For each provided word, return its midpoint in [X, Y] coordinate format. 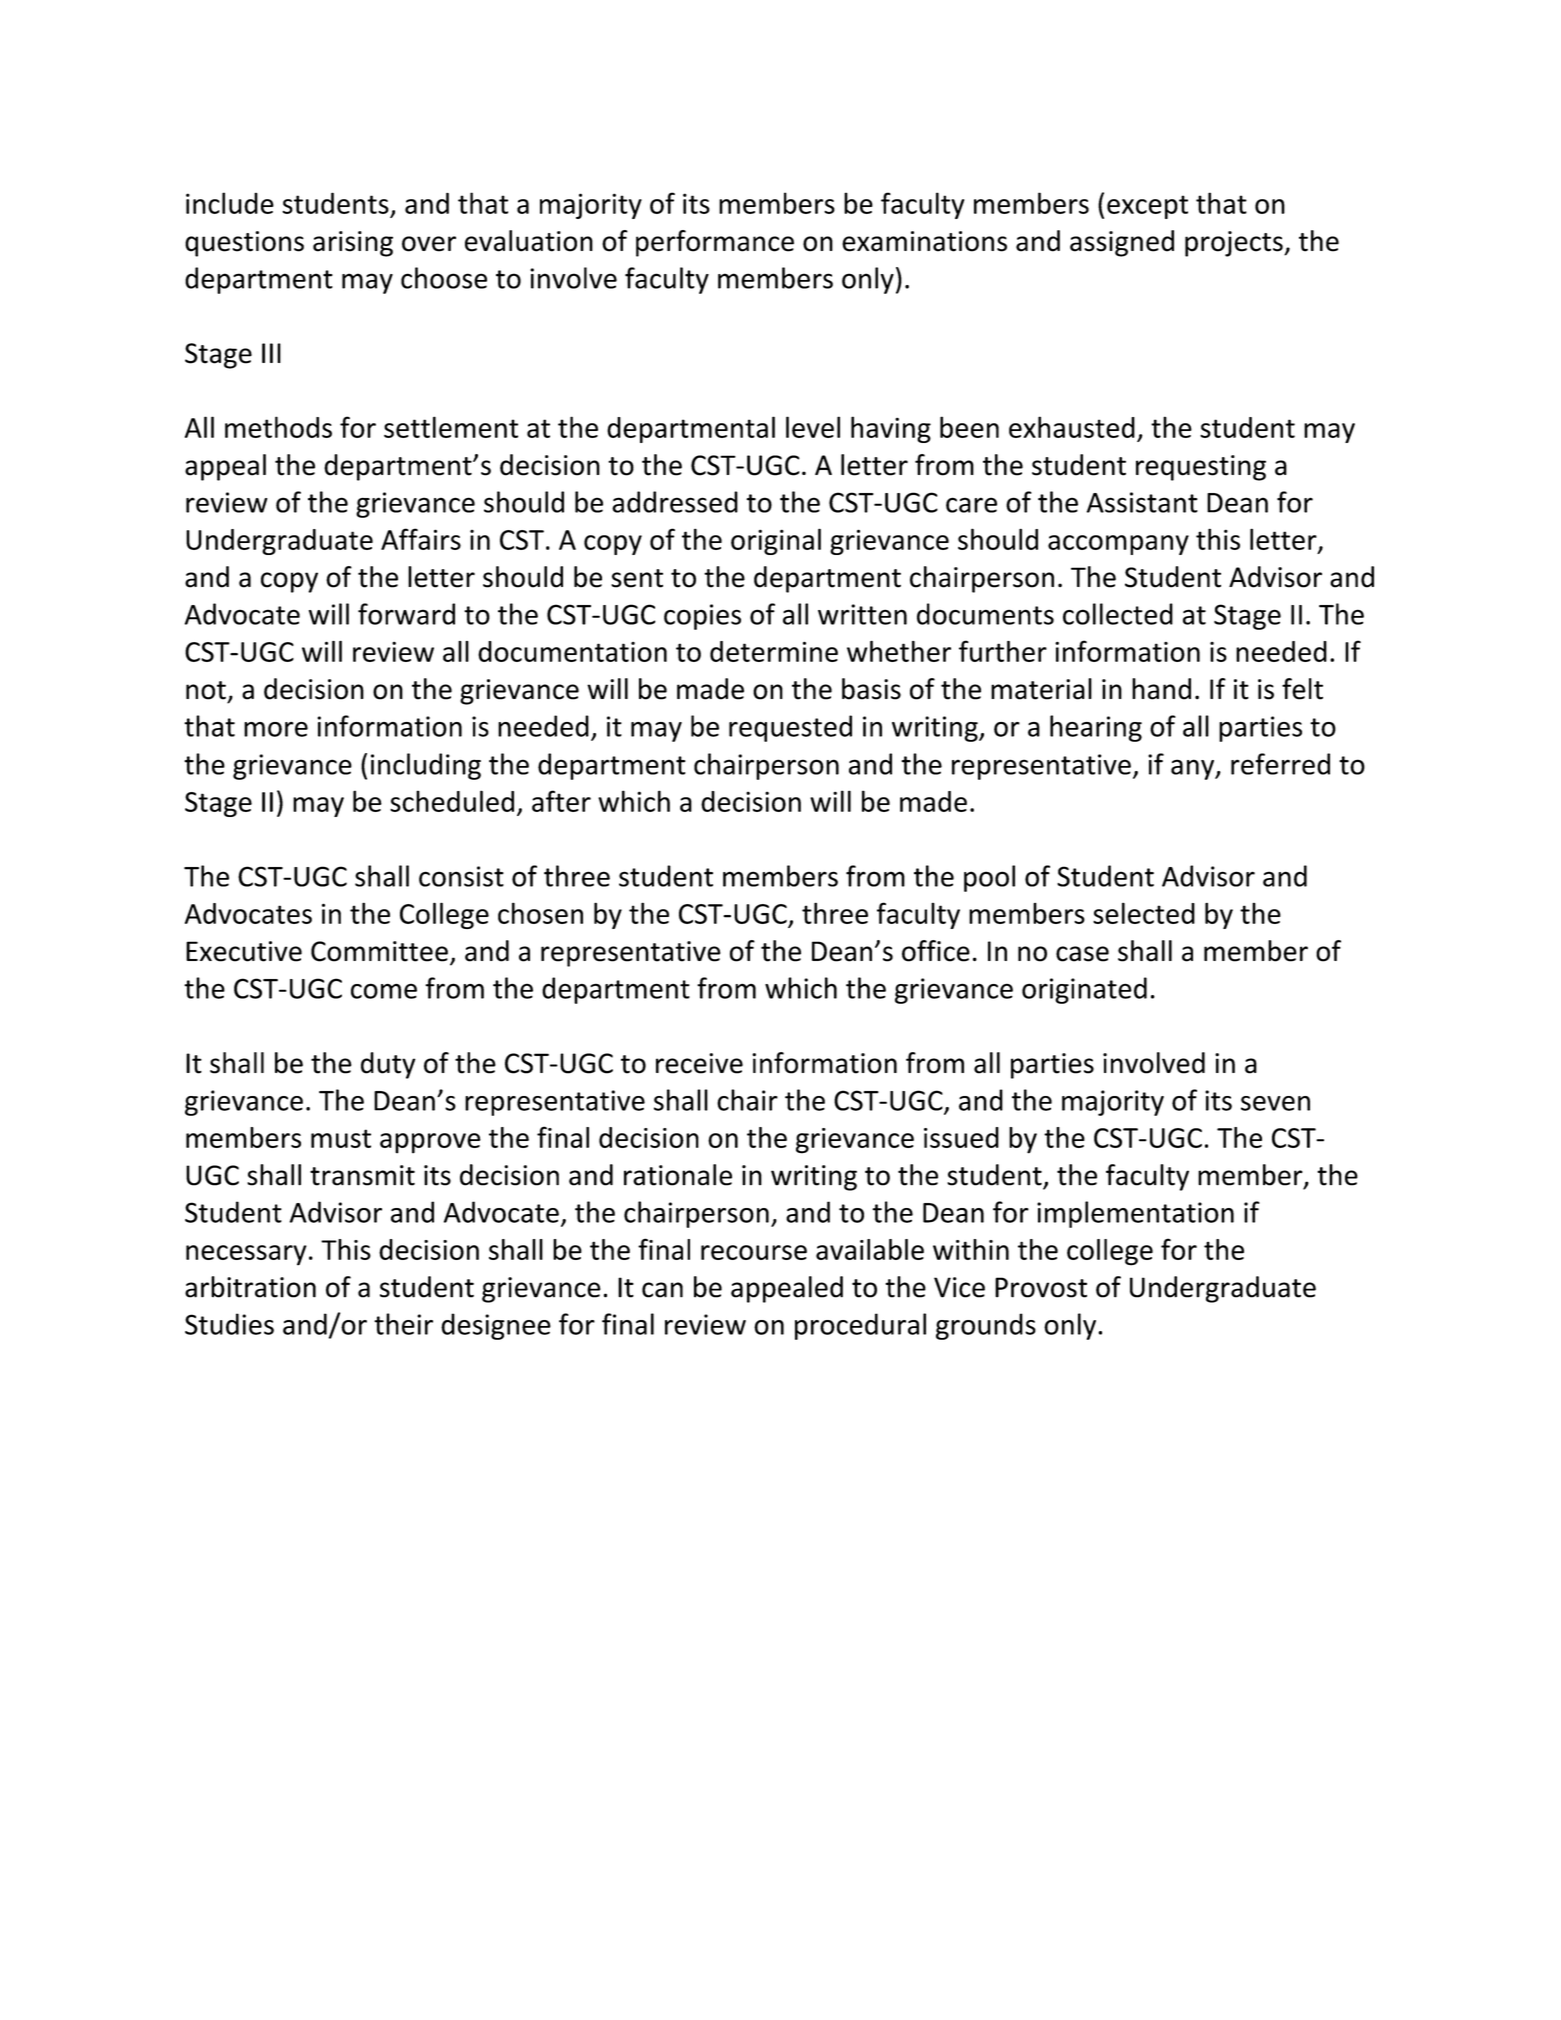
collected [1118, 614]
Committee [379, 951]
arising [353, 244]
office [936, 951]
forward [406, 614]
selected [1144, 913]
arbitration [250, 1287]
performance [715, 243]
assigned [1122, 243]
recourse [754, 1252]
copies [702, 617]
